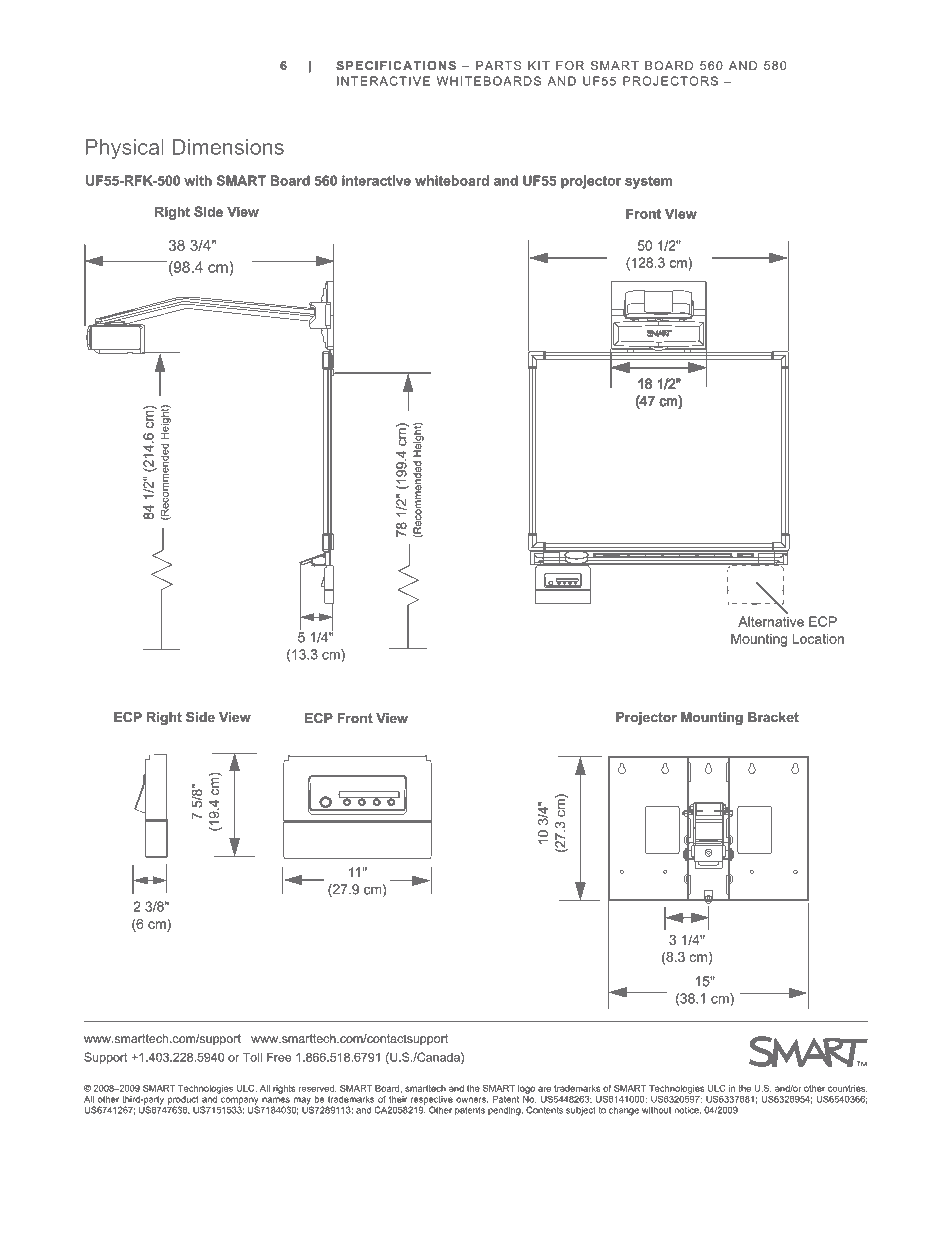 This screenshot has height=1233, width=952. What do you see at coordinates (252, 1057) in the screenshot?
I see `Toll` at bounding box center [252, 1057].
